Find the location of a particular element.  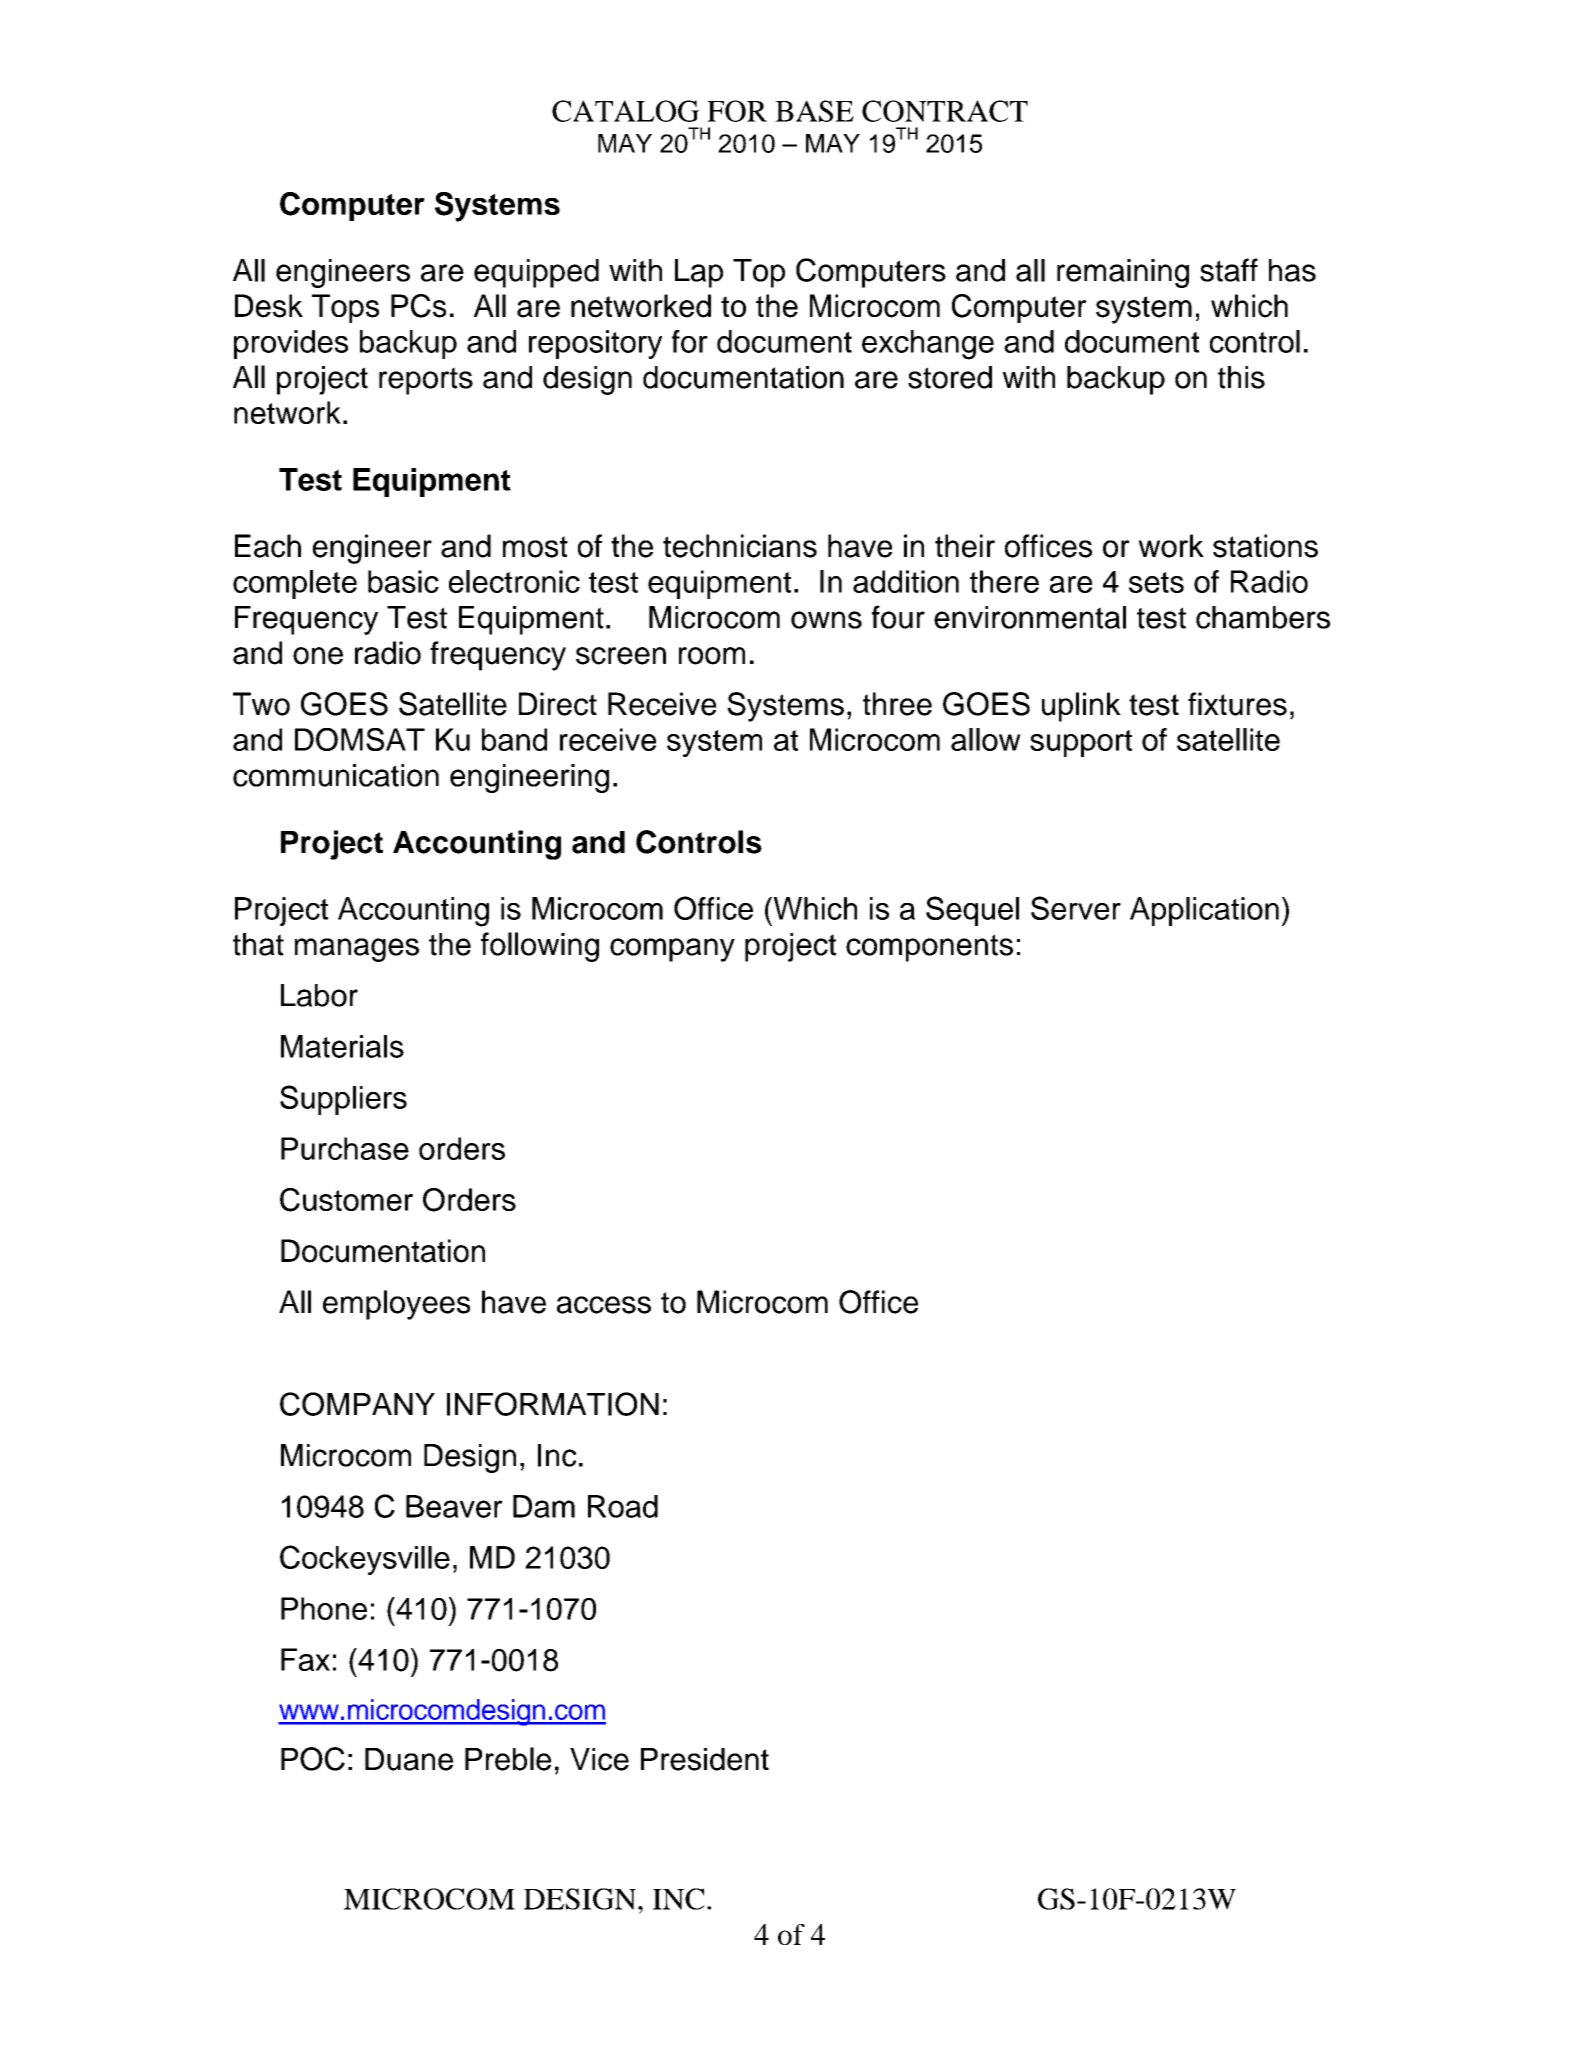

support is located at coordinates (1081, 743).
